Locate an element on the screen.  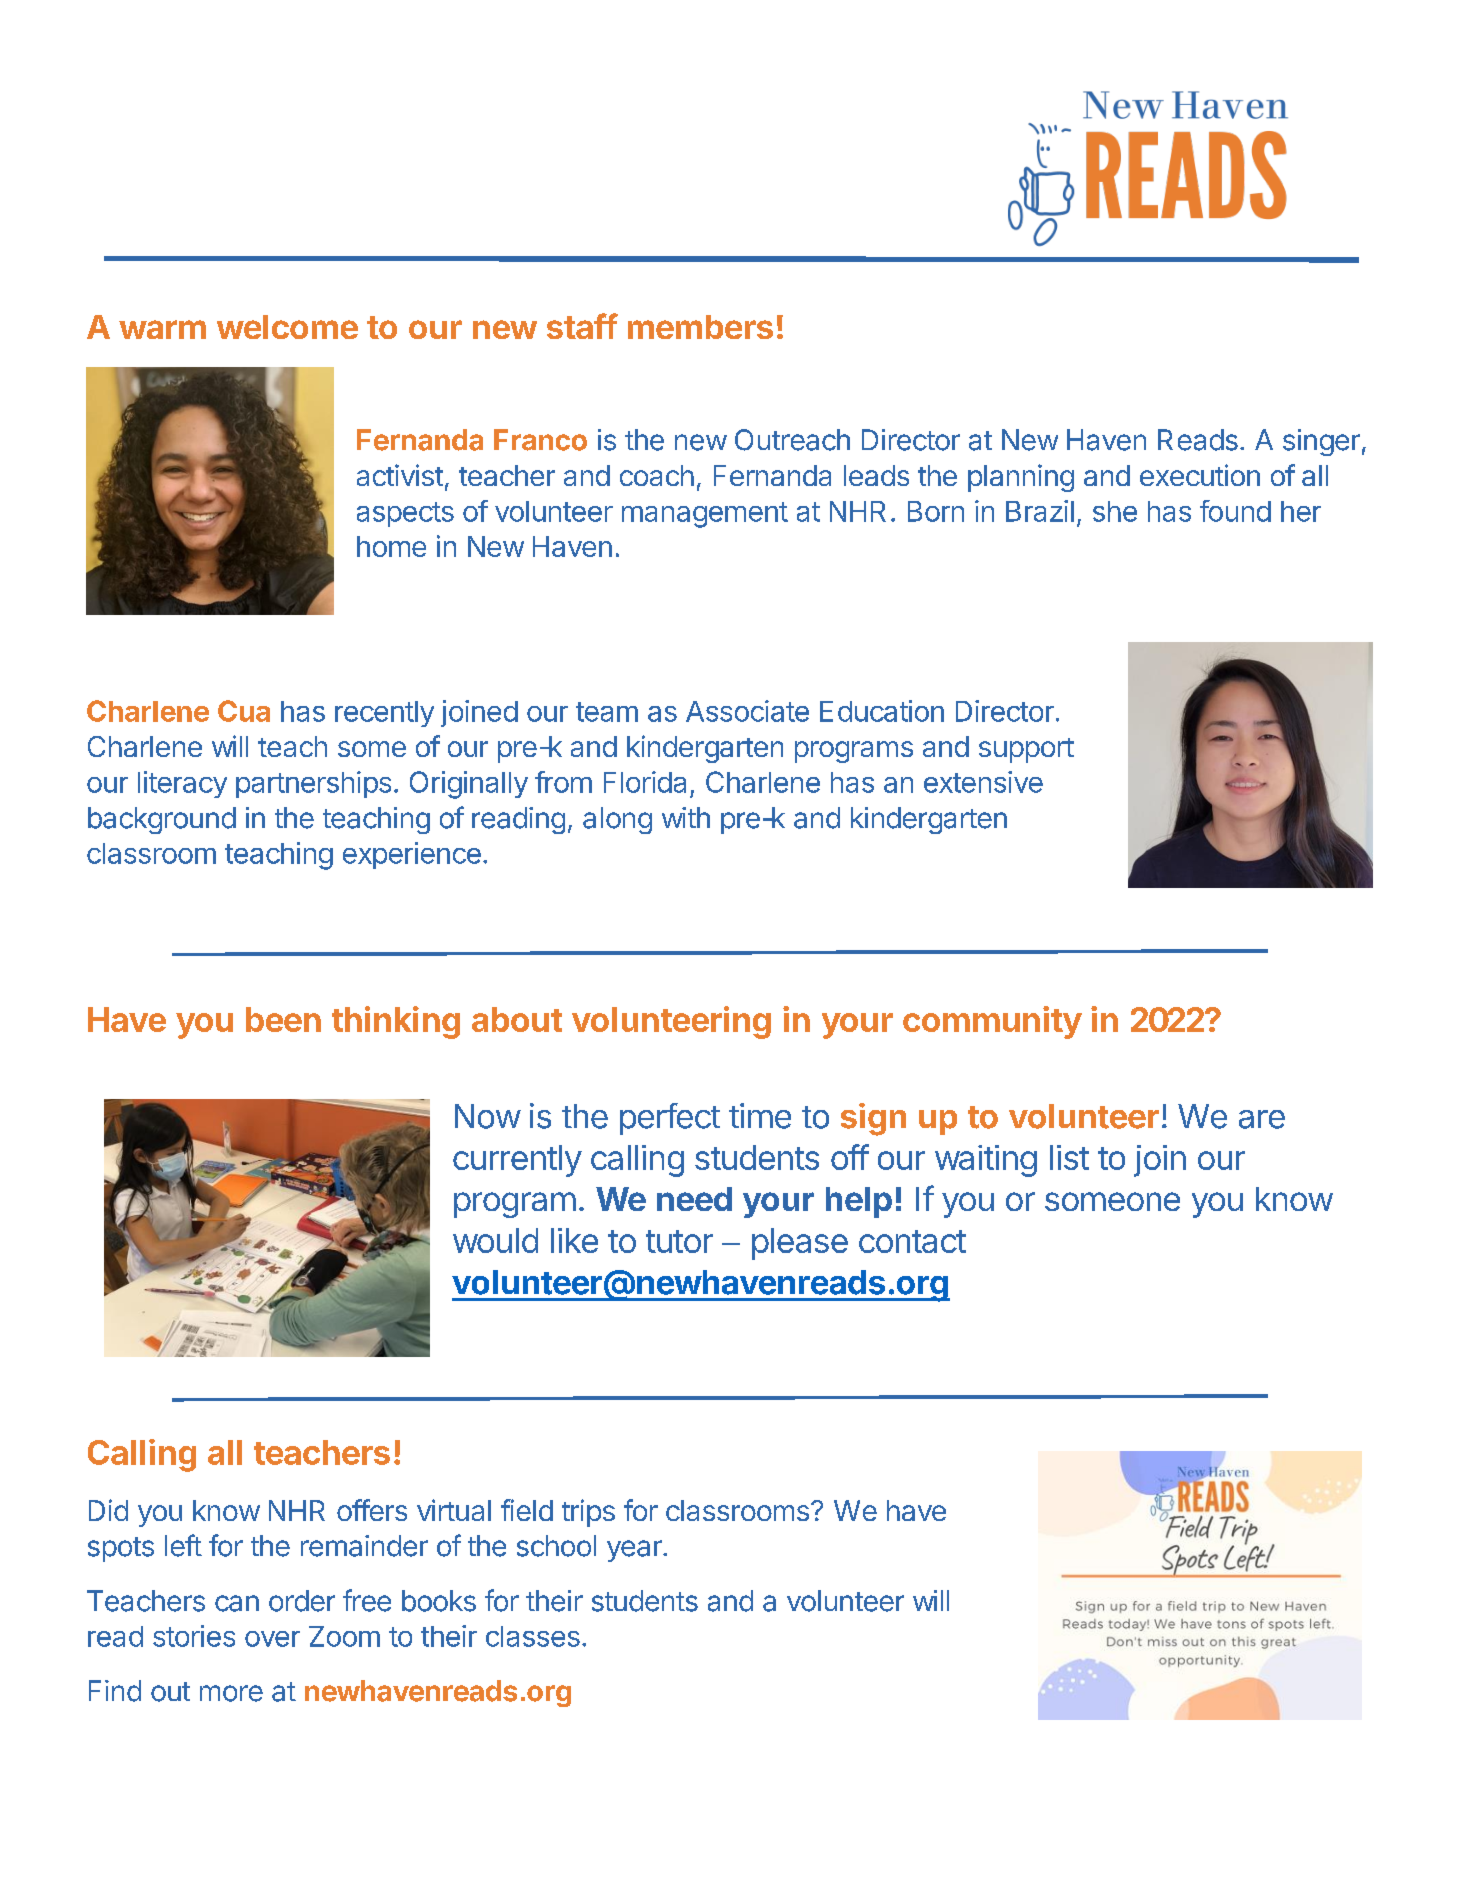
partnerships is located at coordinates (313, 784).
